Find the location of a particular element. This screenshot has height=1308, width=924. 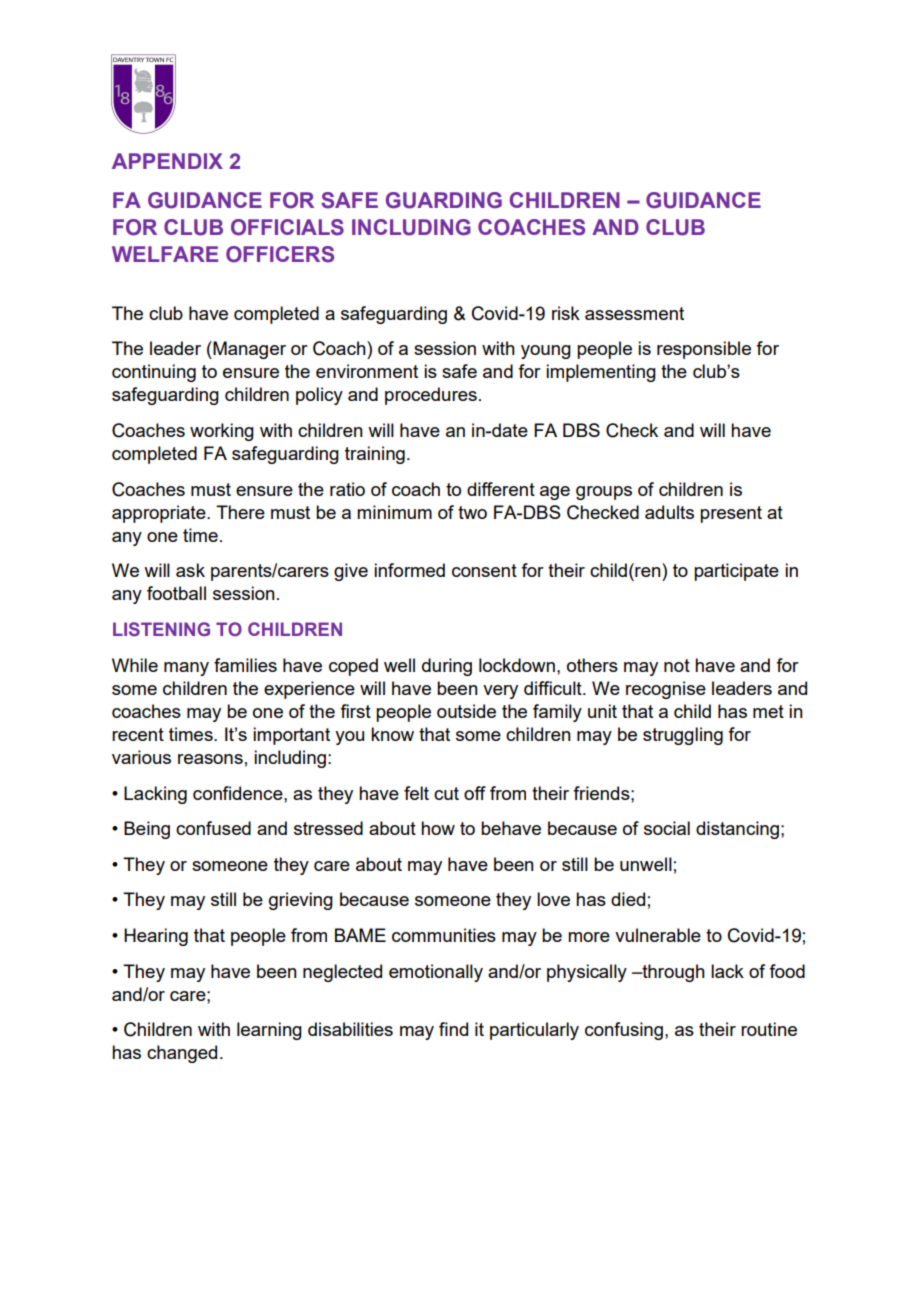

football is located at coordinates (176, 593).
